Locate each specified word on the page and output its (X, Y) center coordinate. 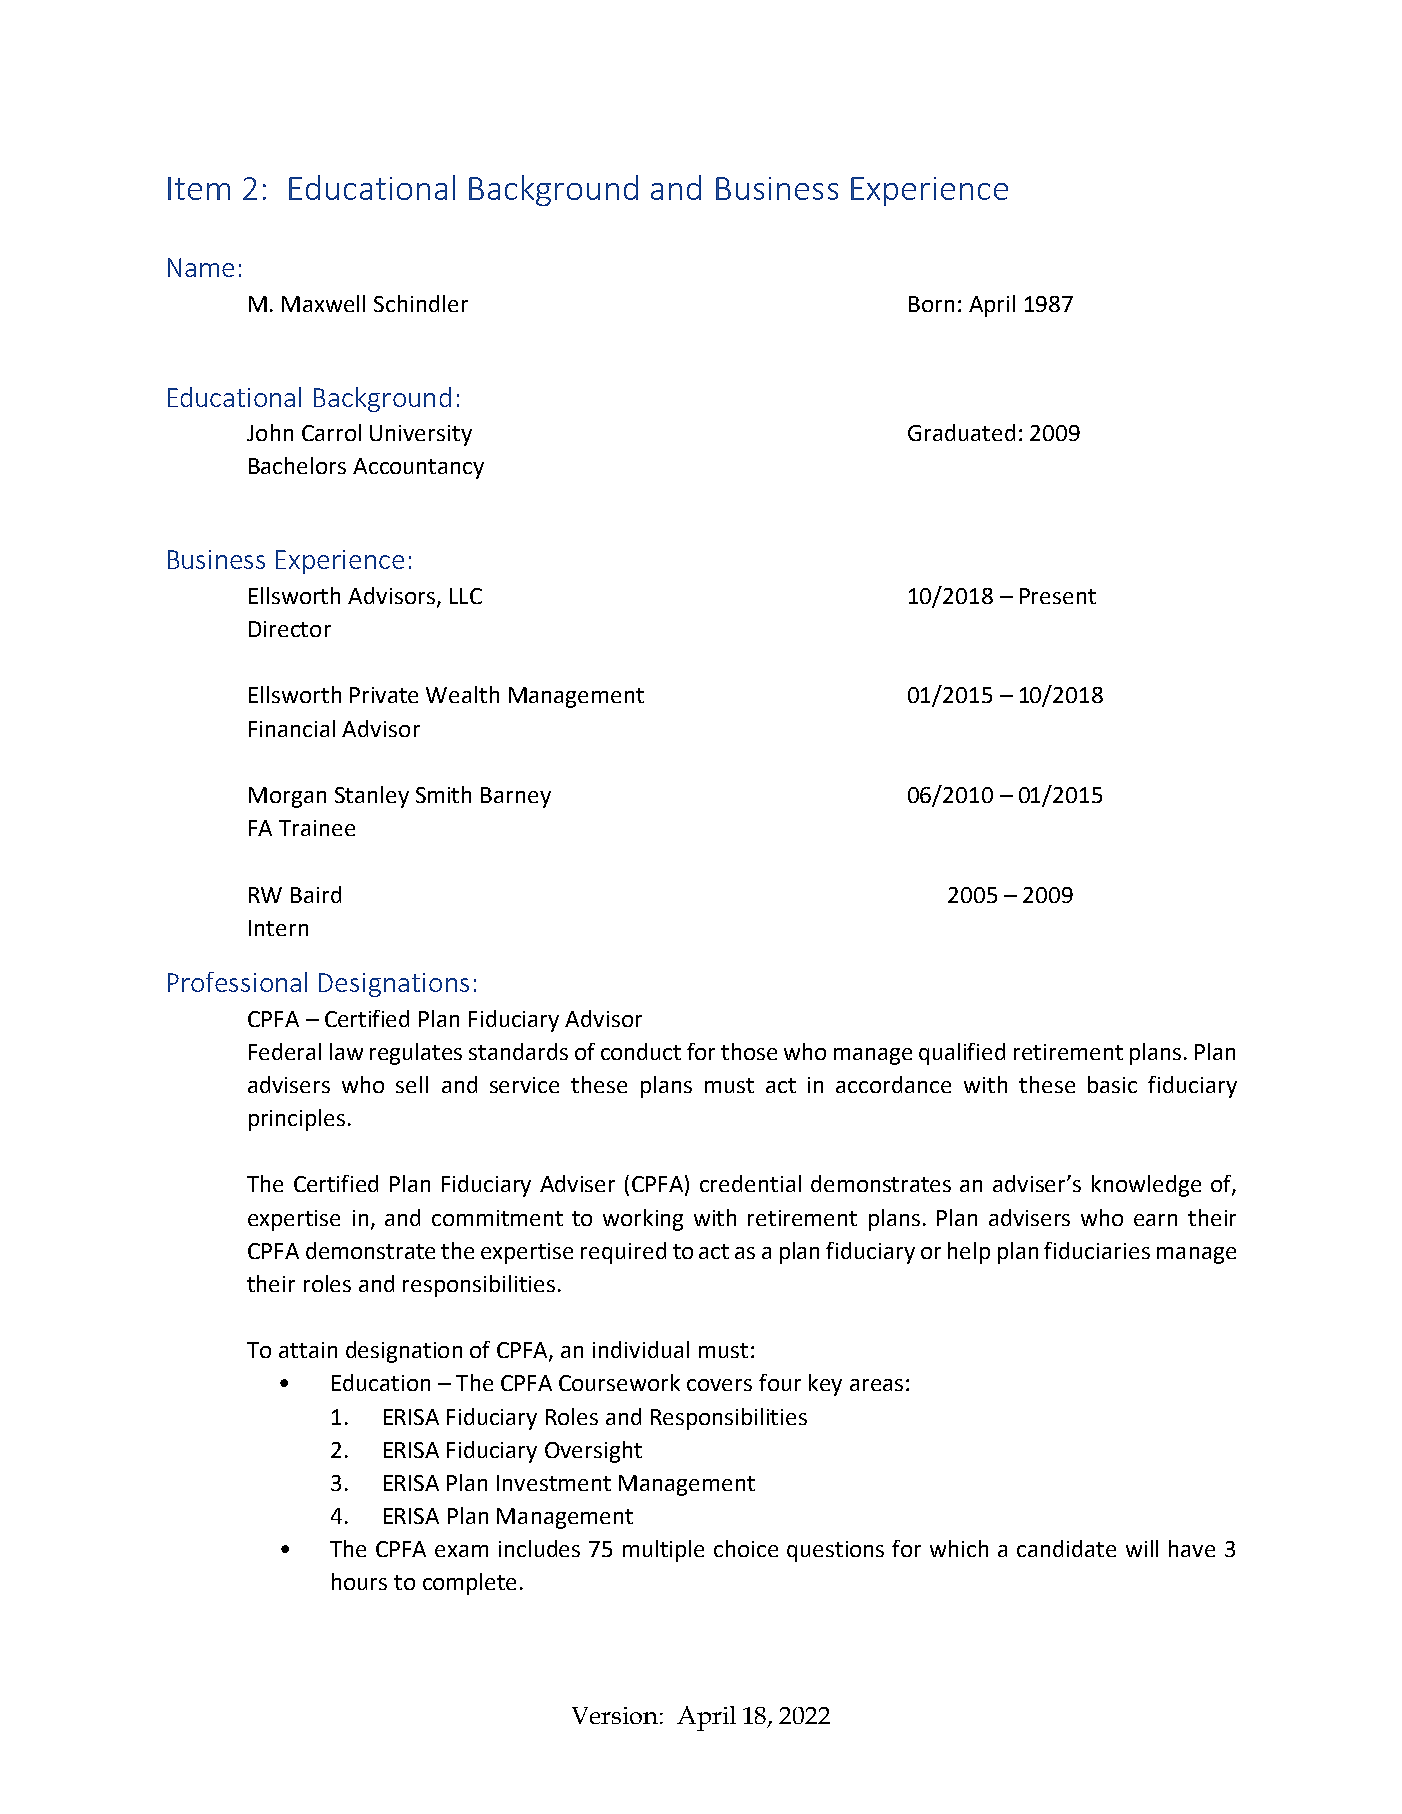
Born (931, 304)
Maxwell (323, 303)
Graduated (961, 432)
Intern (278, 928)
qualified (962, 1054)
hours (359, 1581)
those (749, 1051)
